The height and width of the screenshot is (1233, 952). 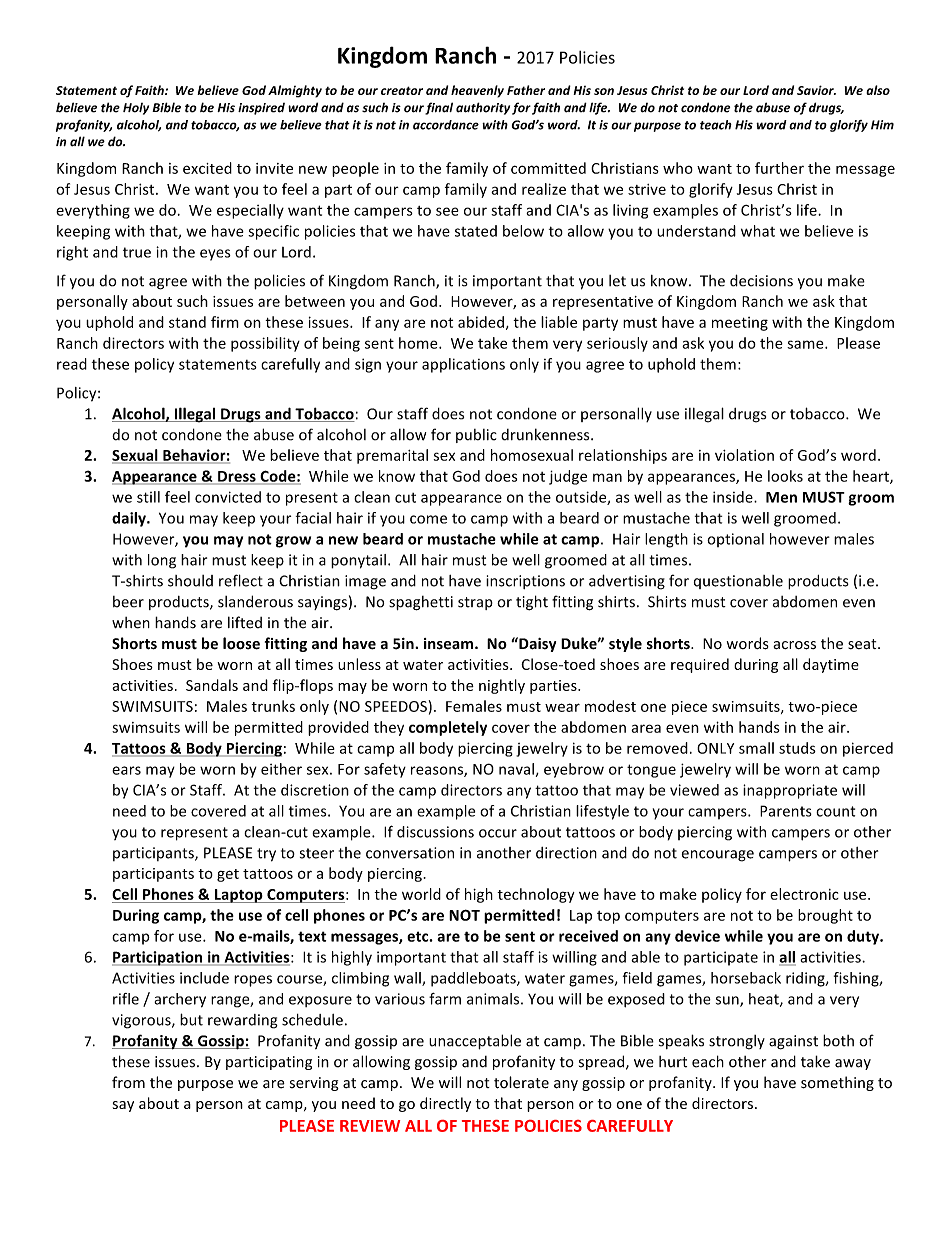 I want to click on across, so click(x=794, y=645).
